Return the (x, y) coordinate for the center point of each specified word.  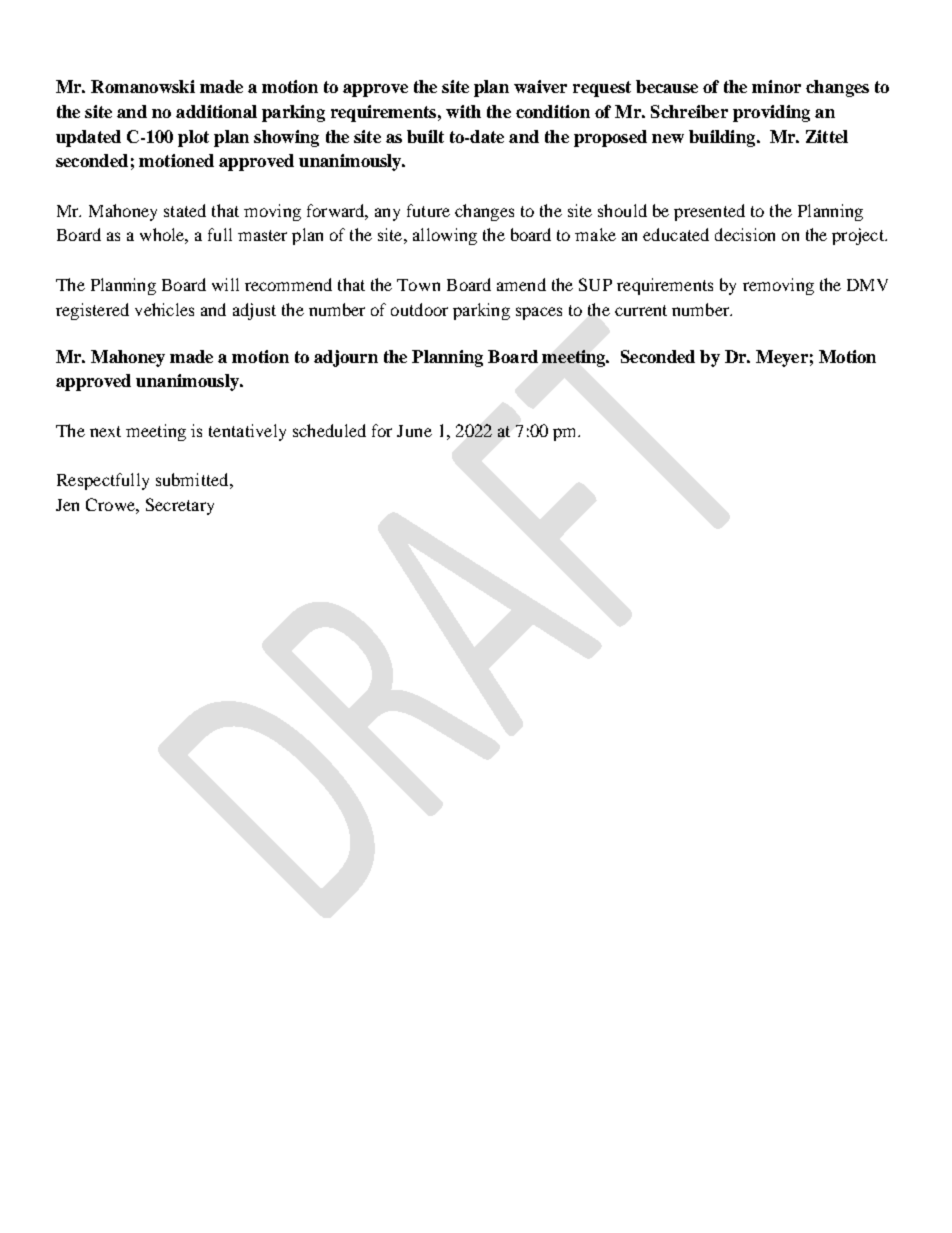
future (428, 210)
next (105, 431)
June (414, 431)
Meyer (782, 358)
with (463, 111)
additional (216, 111)
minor (776, 86)
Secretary (180, 506)
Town (418, 285)
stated (185, 210)
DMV (867, 285)
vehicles (164, 309)
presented (709, 212)
